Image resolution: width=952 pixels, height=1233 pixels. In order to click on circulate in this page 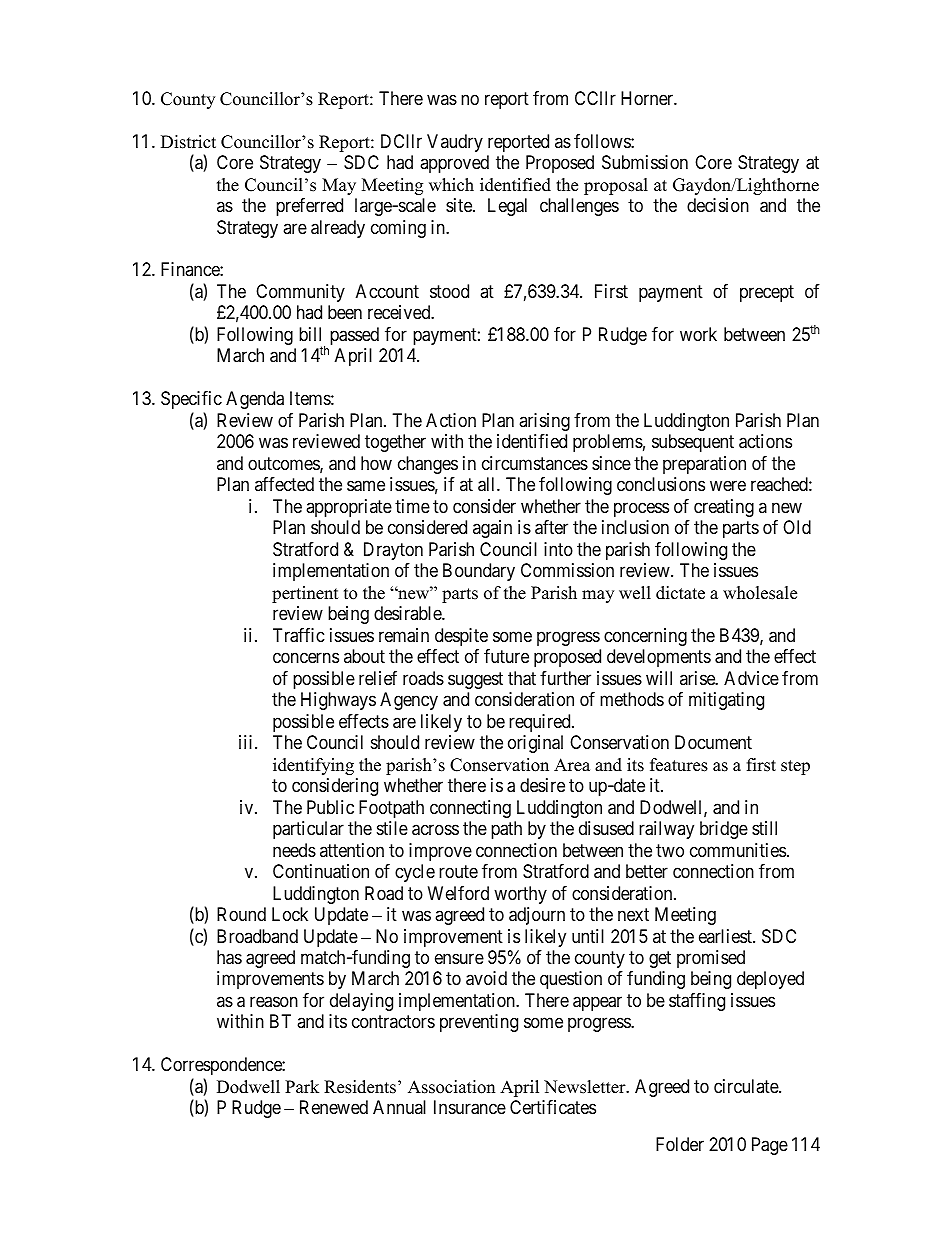, I will do `click(747, 1086)`.
